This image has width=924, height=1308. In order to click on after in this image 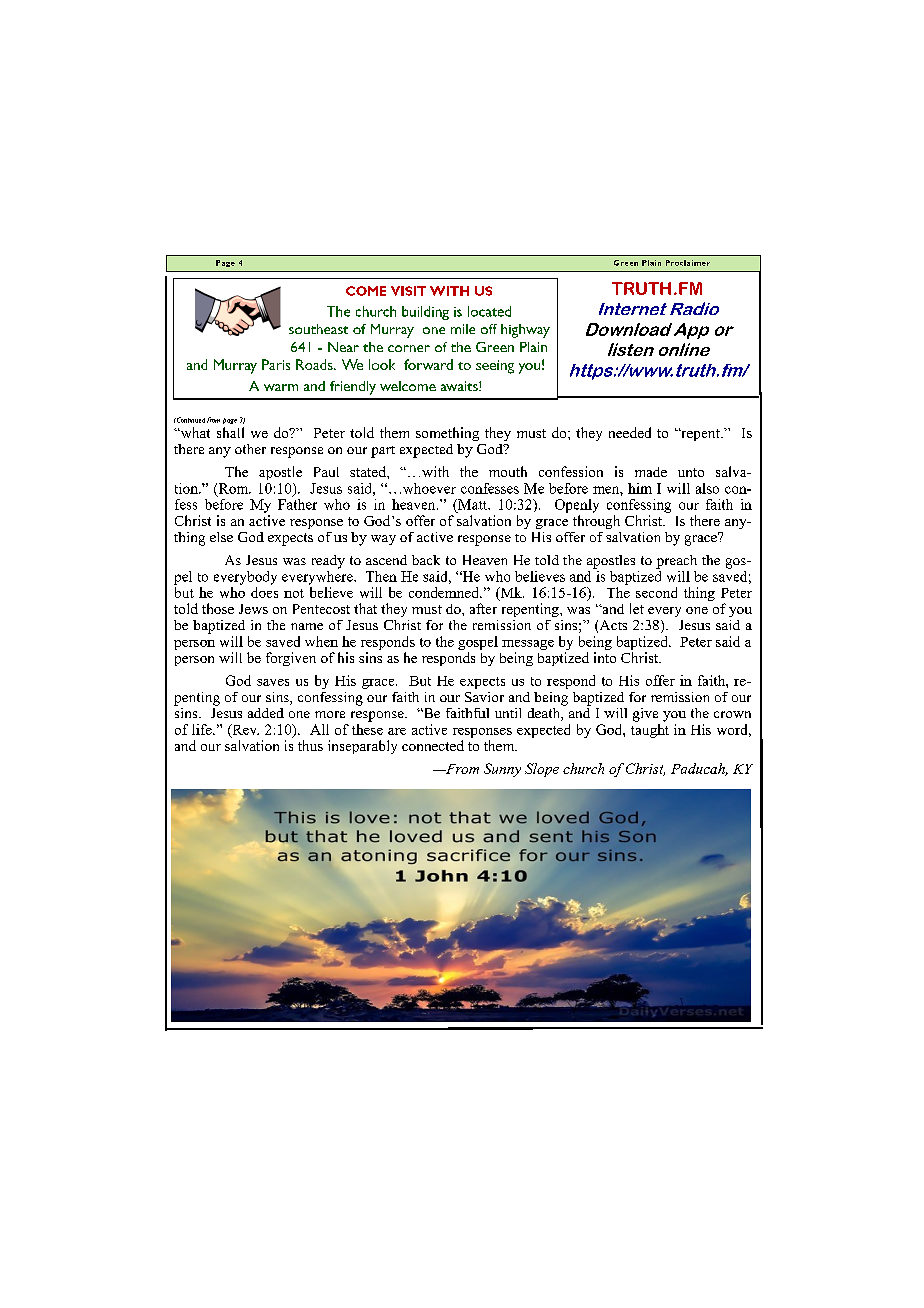, I will do `click(483, 608)`.
